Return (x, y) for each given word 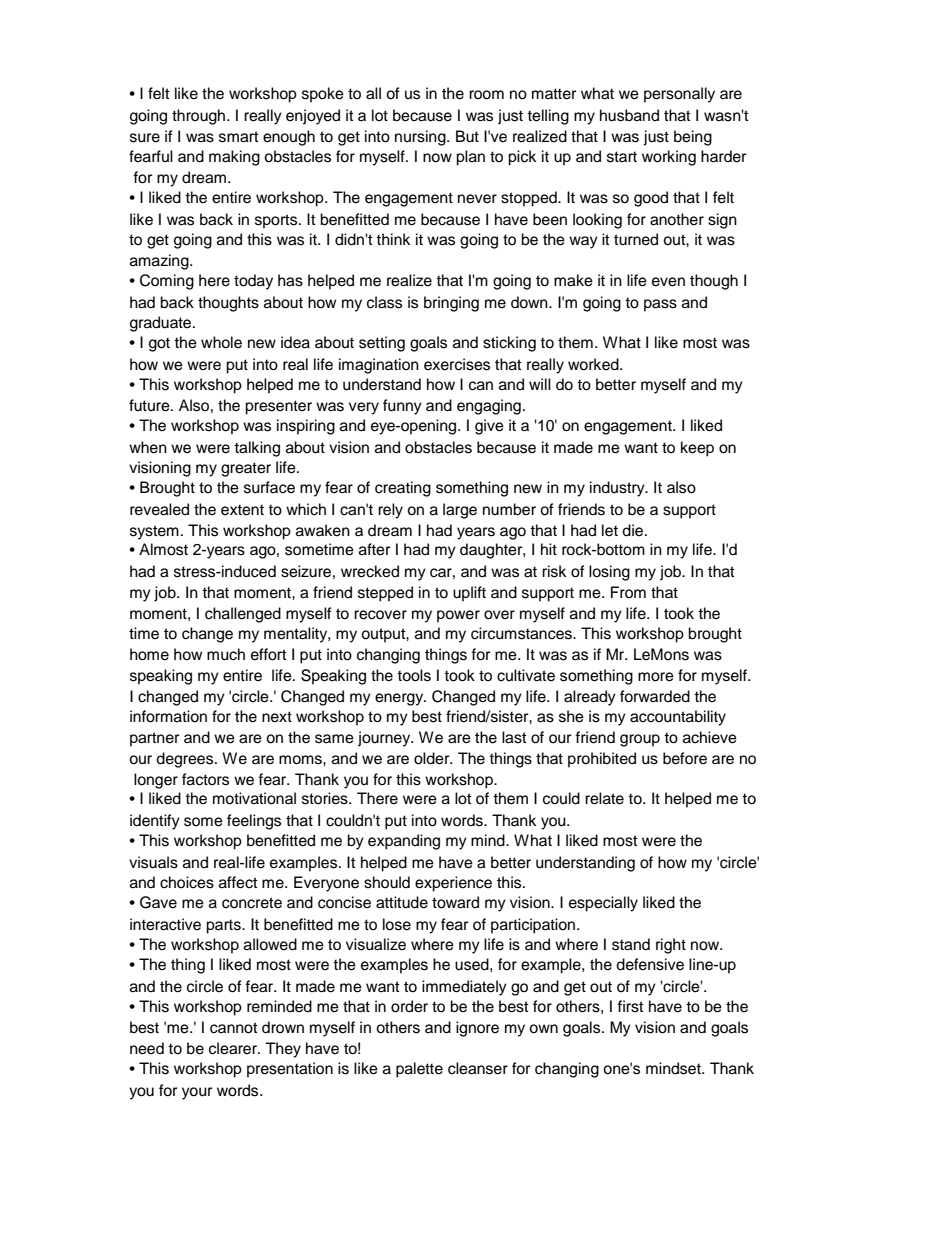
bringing (451, 304)
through (200, 117)
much (226, 654)
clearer (234, 1048)
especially (603, 904)
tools (414, 675)
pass (660, 305)
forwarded (655, 696)
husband (629, 115)
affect (238, 882)
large (460, 511)
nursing (421, 138)
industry (618, 489)
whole (221, 342)
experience (453, 884)
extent (242, 510)
